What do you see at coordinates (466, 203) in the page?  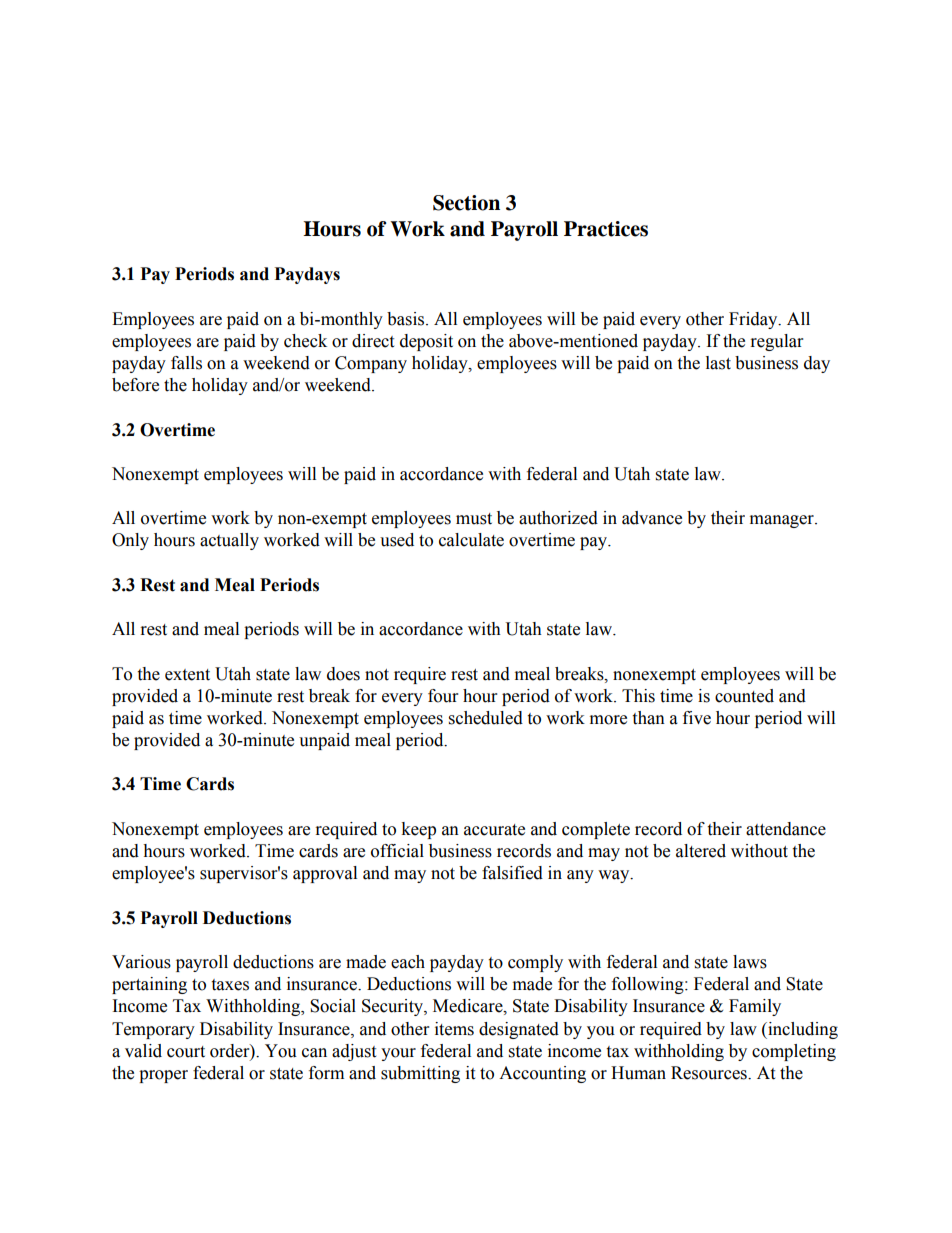 I see `Section` at bounding box center [466, 203].
